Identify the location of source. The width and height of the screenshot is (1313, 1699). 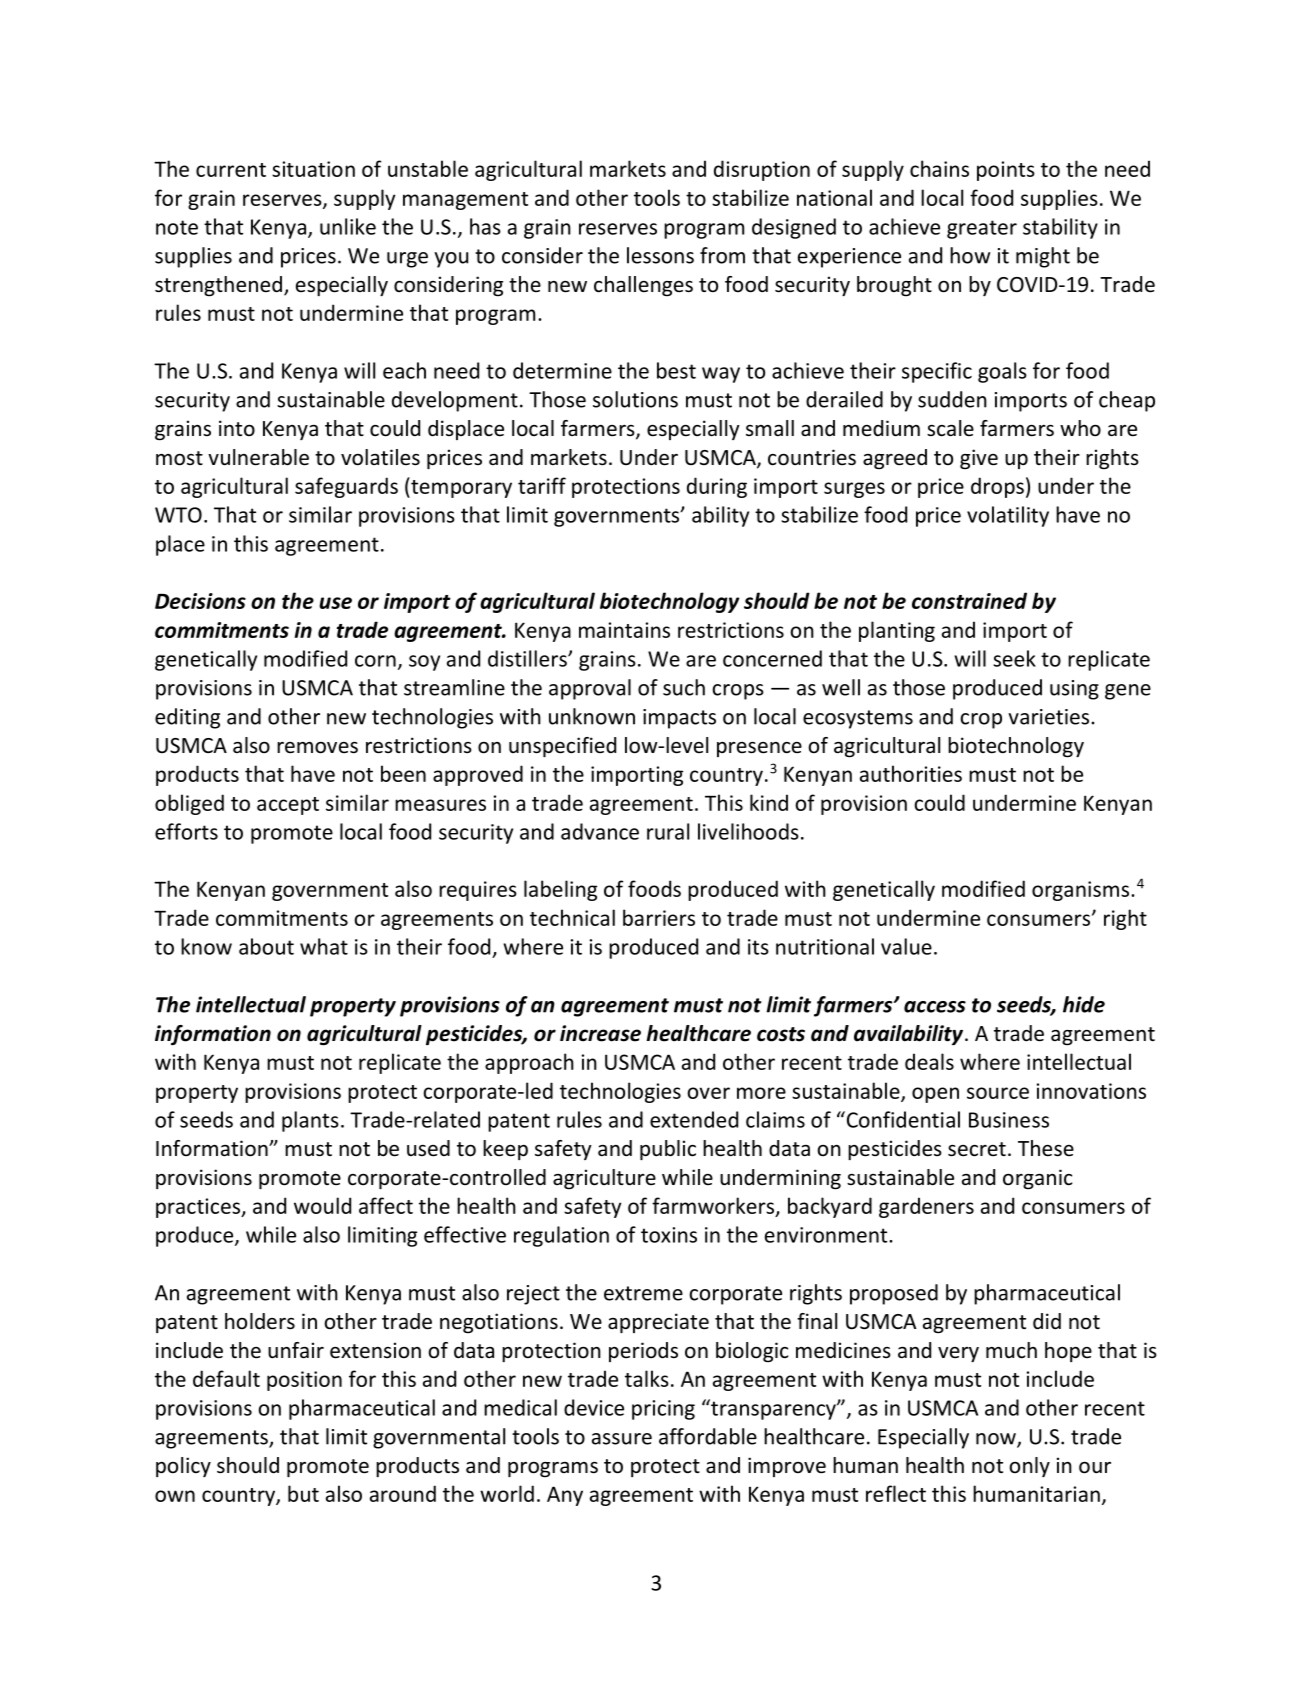
(998, 1093).
